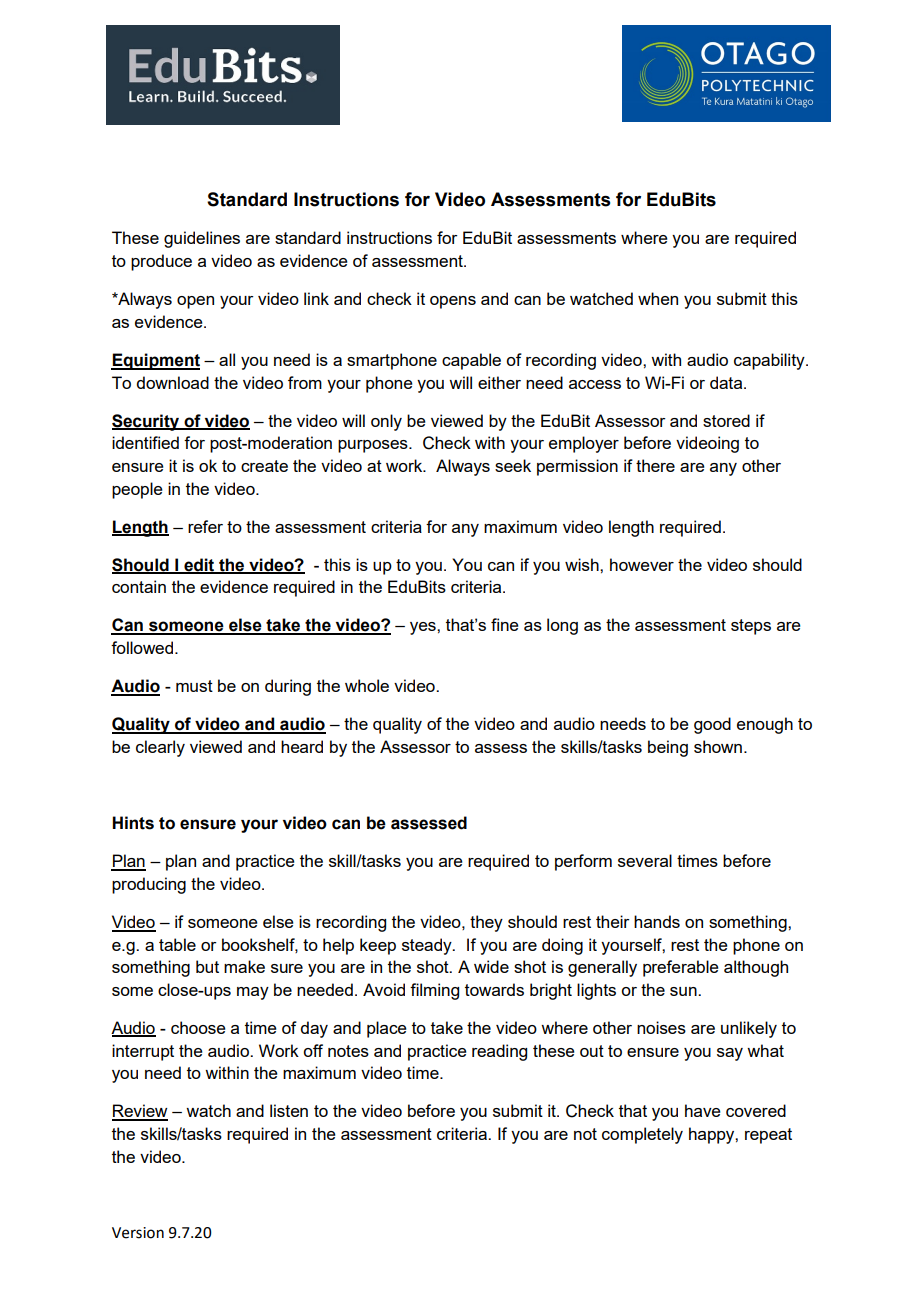  I want to click on edit, so click(199, 565).
